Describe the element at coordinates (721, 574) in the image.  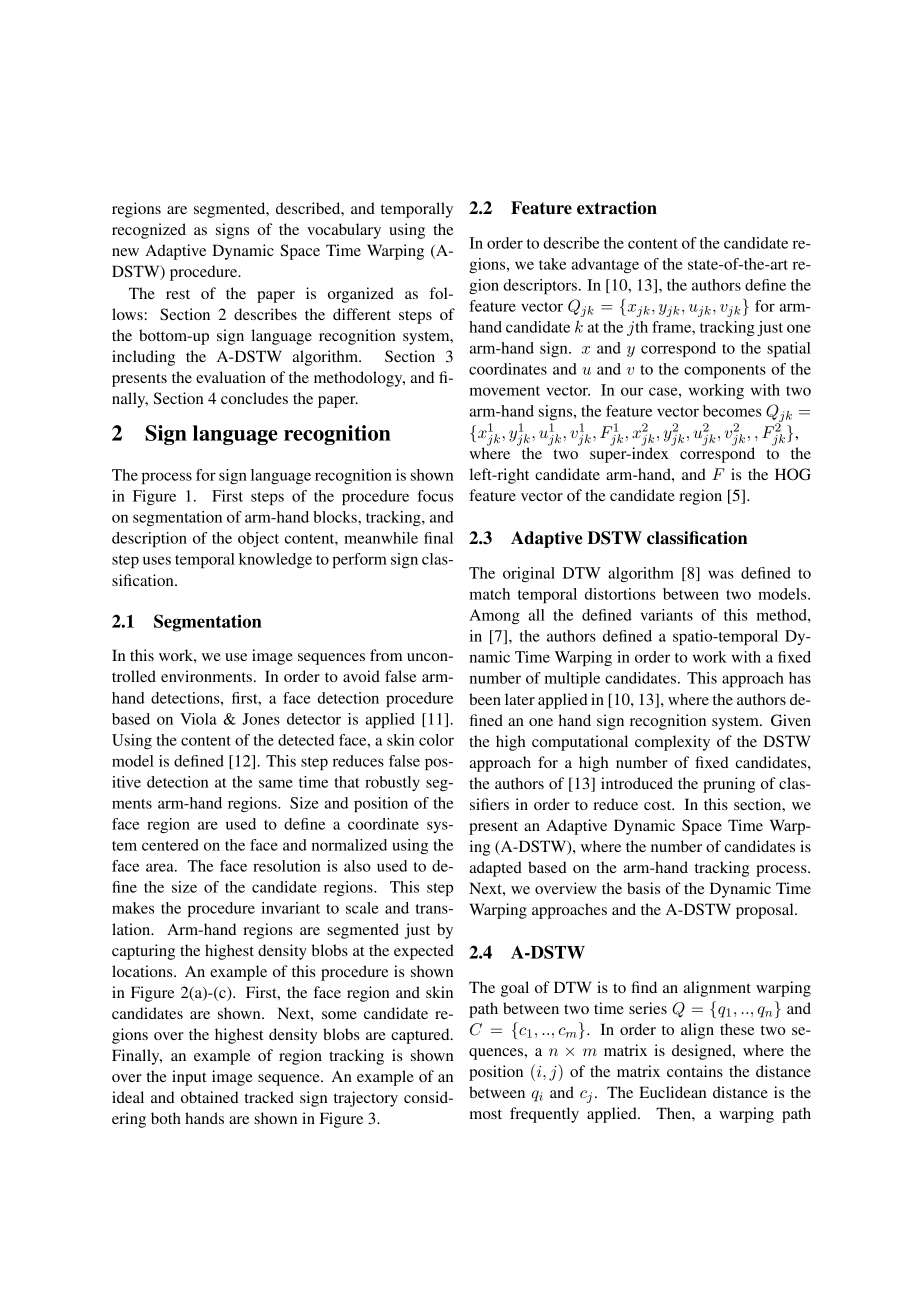
I see `was` at that location.
